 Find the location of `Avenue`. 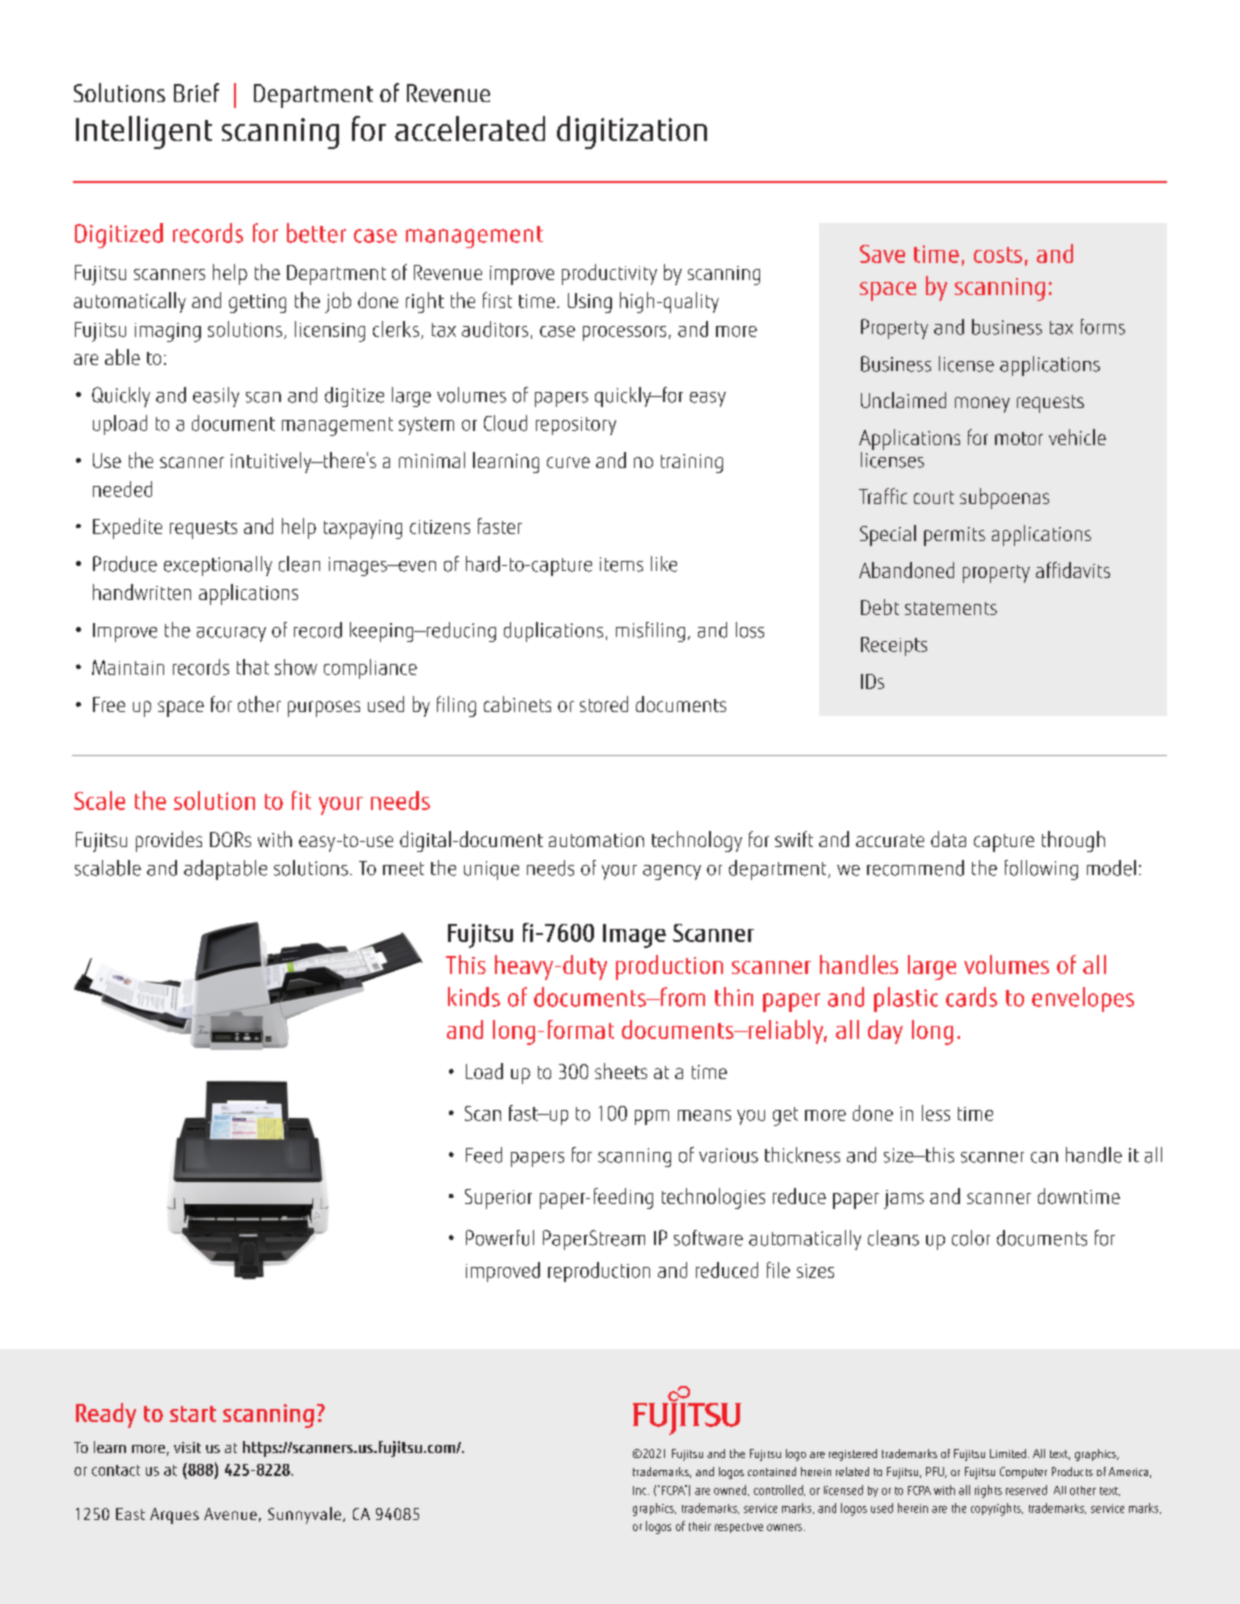

Avenue is located at coordinates (230, 1514).
